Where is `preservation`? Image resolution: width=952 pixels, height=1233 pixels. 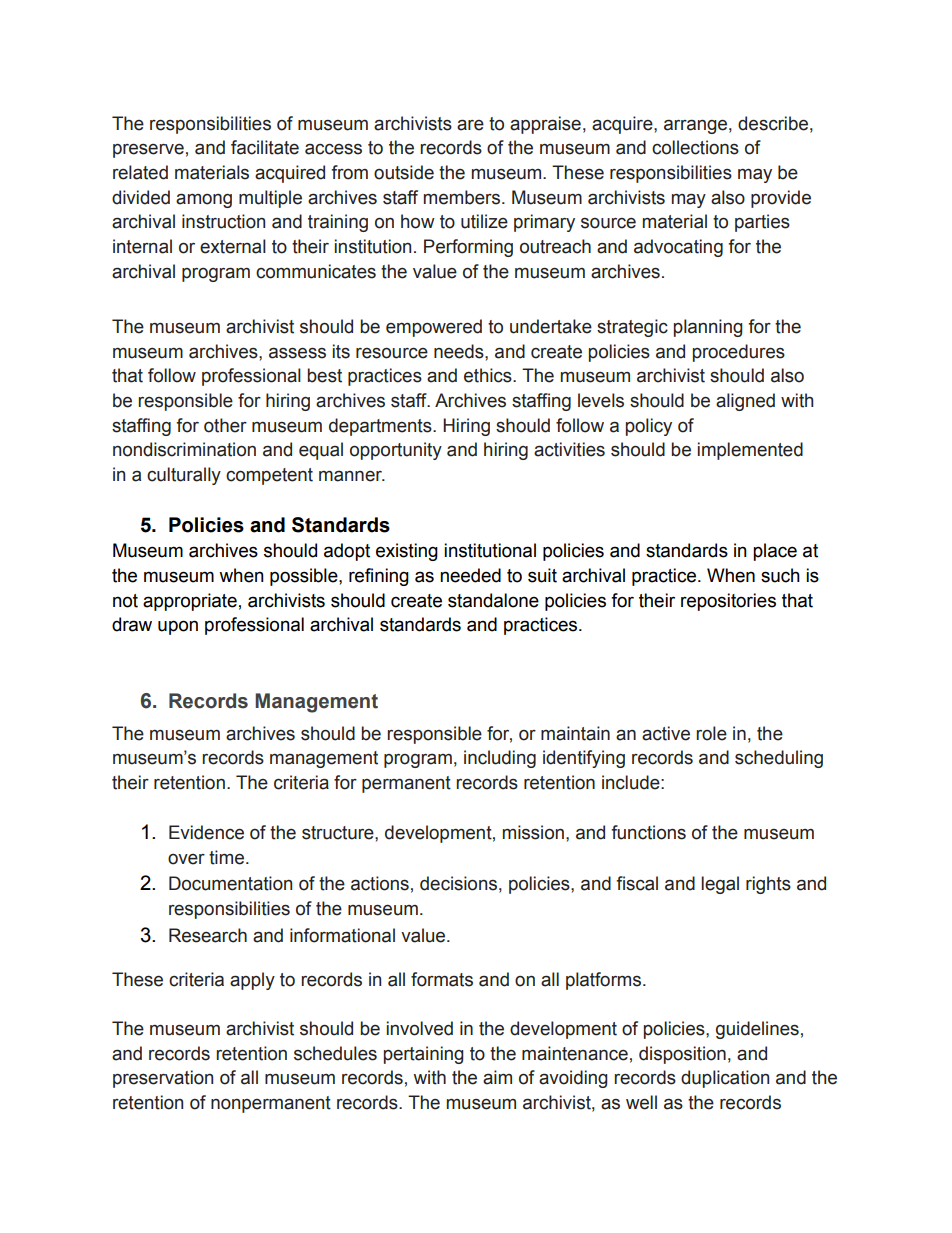 preservation is located at coordinates (163, 1079).
